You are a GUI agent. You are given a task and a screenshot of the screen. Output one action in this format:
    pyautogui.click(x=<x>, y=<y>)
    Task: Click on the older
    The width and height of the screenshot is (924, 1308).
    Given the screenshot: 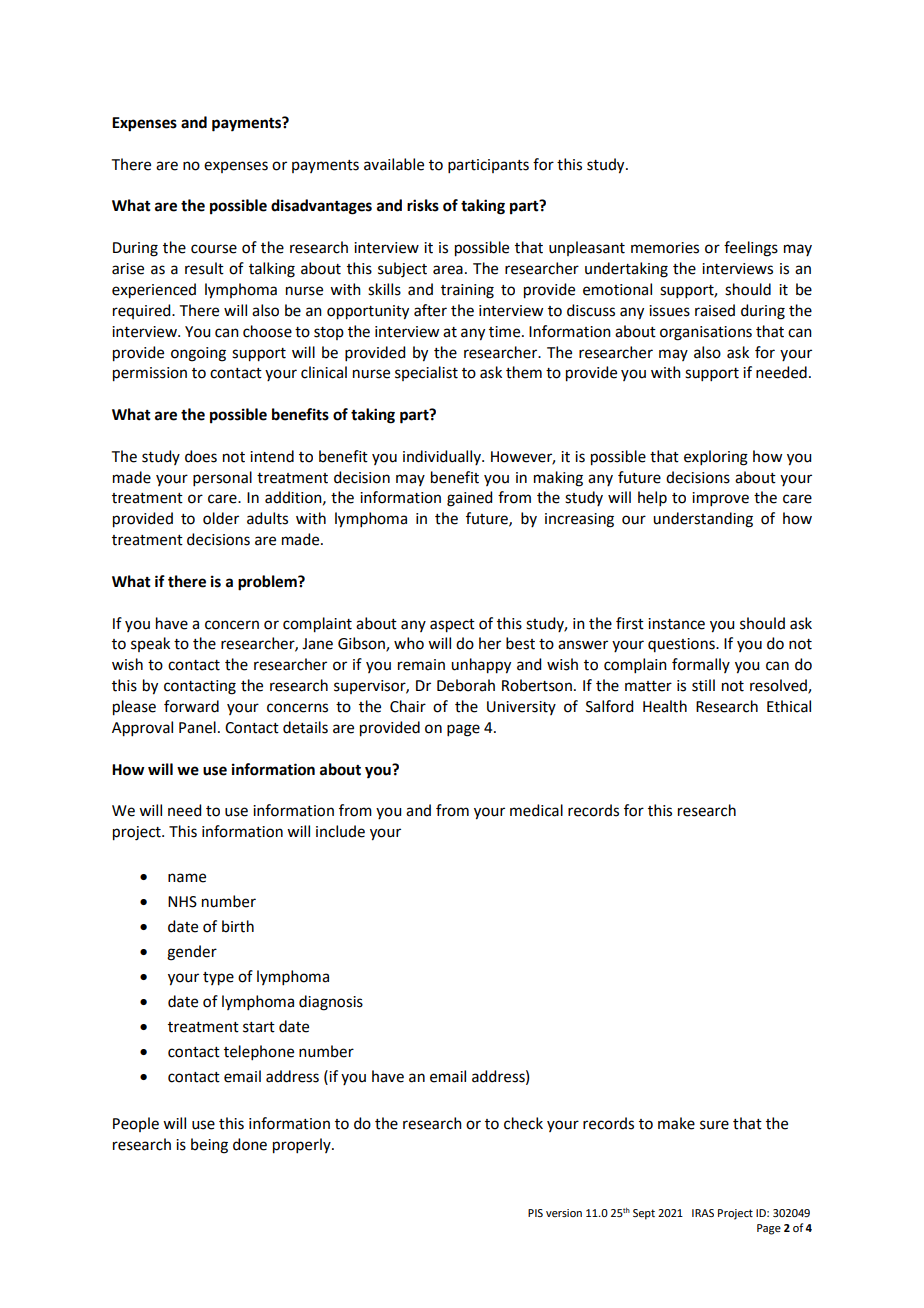 What is the action you would take?
    pyautogui.click(x=221, y=518)
